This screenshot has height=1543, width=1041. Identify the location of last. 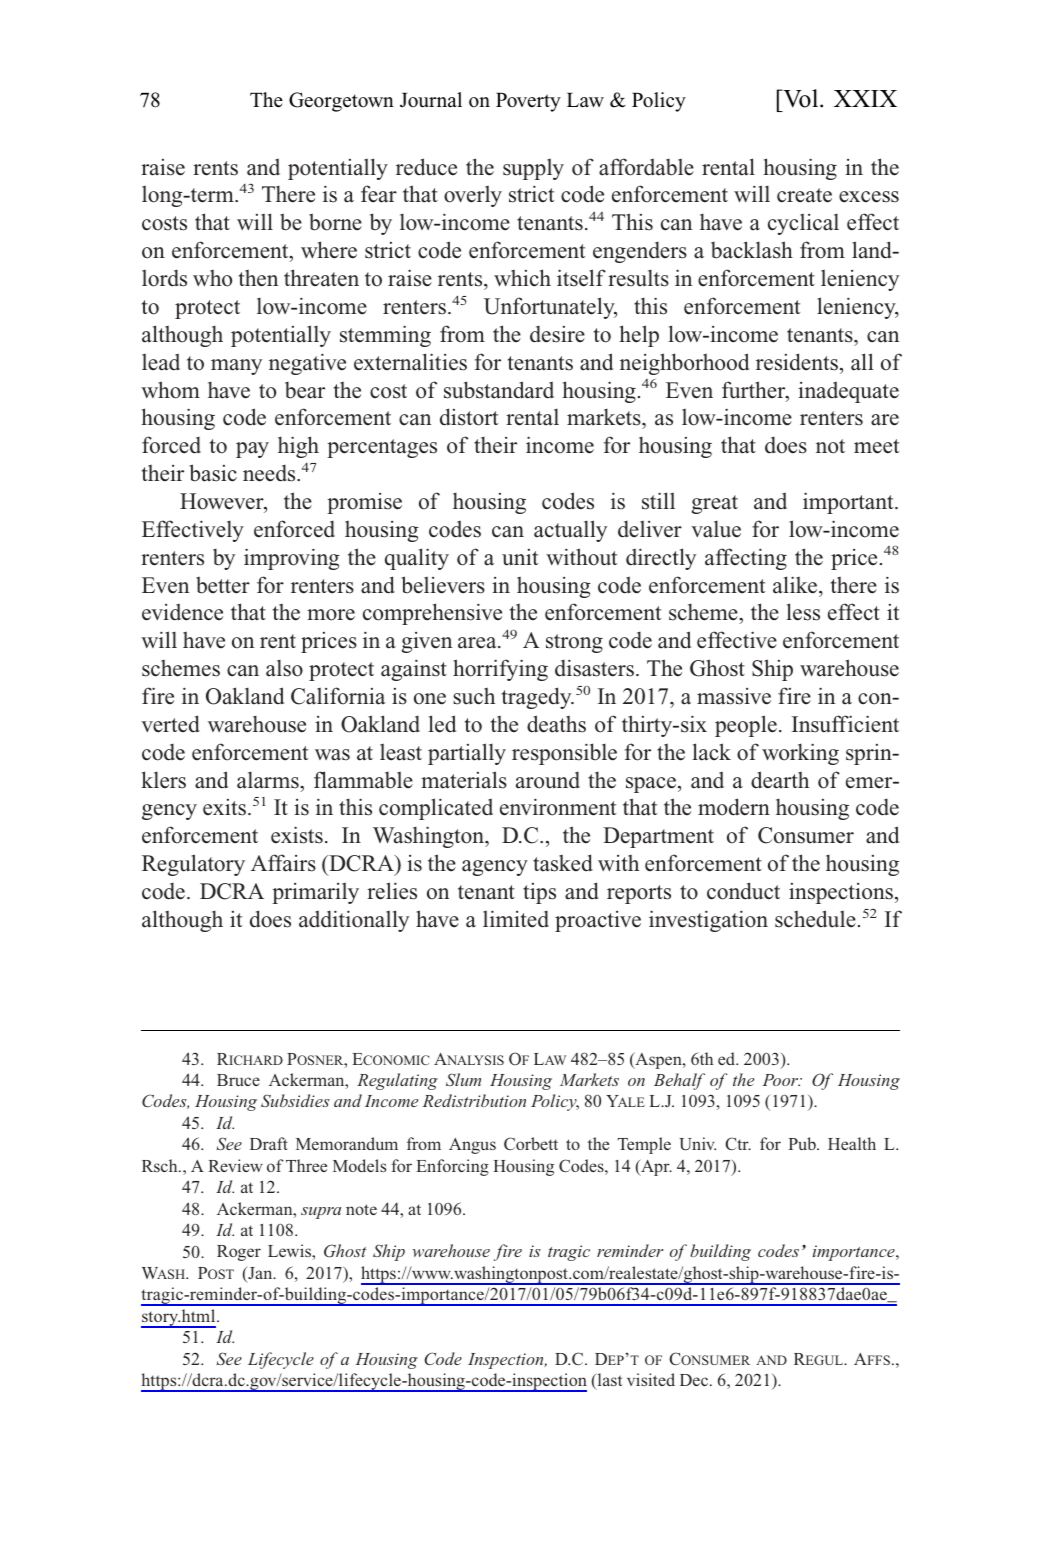
(608, 1381).
